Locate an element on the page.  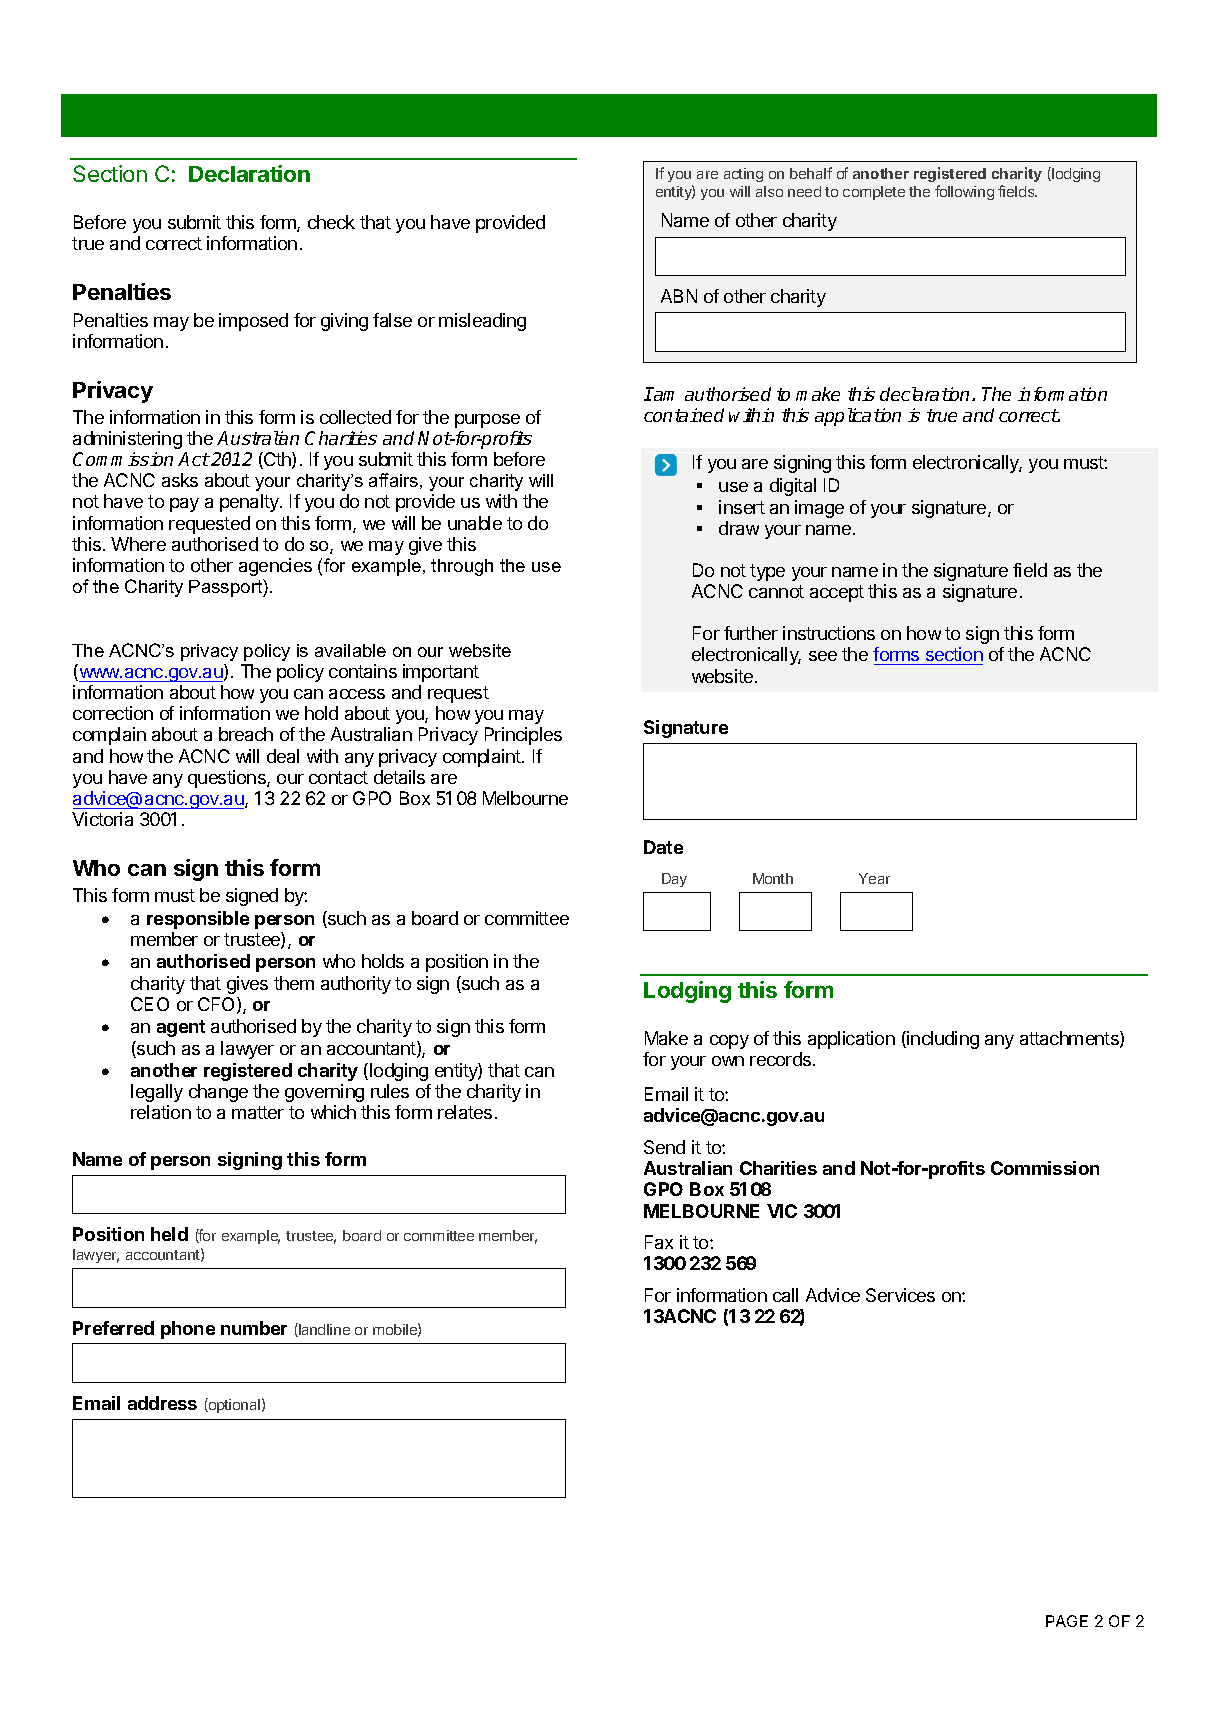
agent is located at coordinates (181, 1028).
